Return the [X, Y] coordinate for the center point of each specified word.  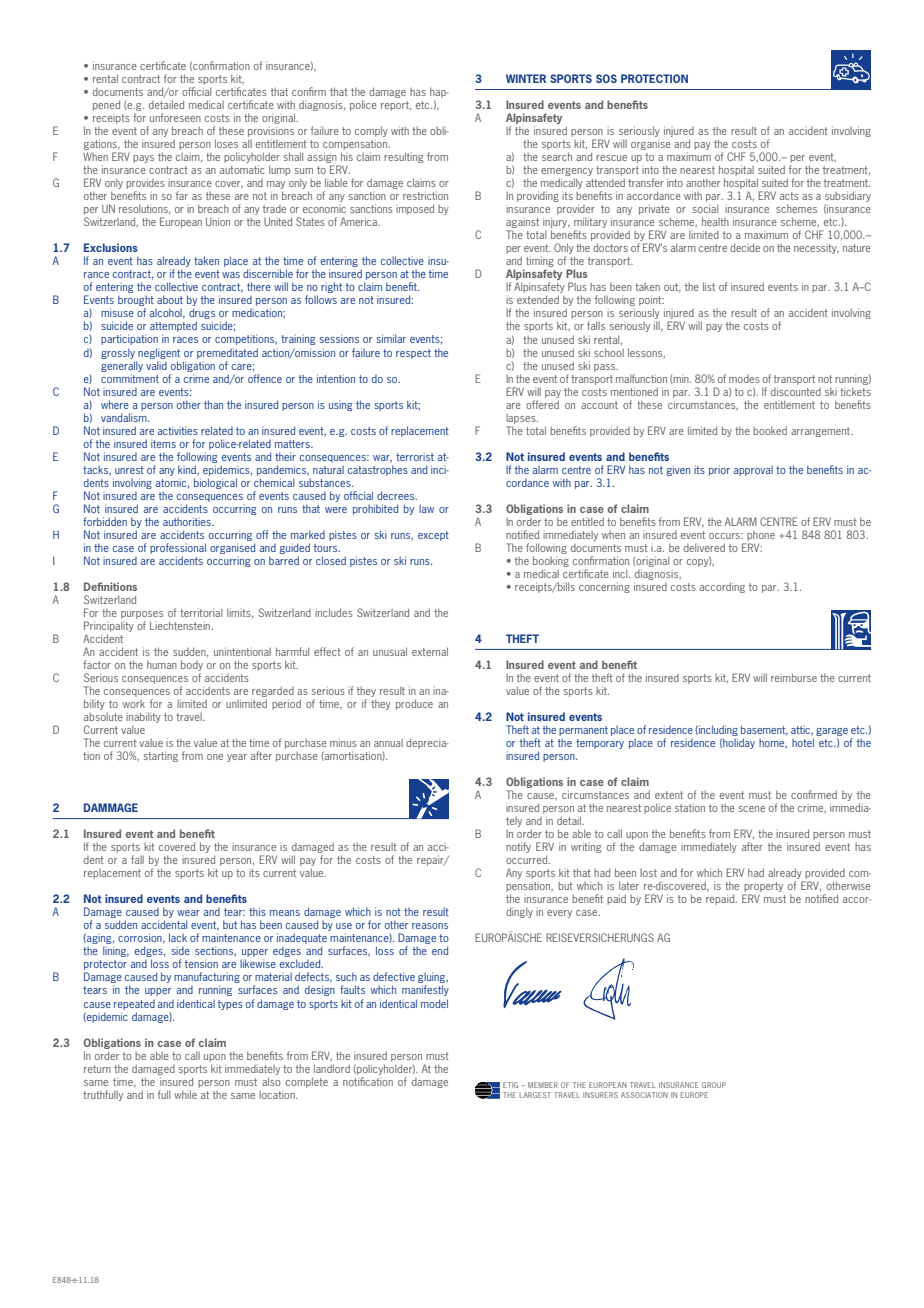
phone [761, 535]
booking [551, 561]
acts [789, 196]
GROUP [714, 1085]
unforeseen [175, 117]
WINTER [526, 78]
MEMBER [543, 1085]
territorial [201, 612]
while [185, 1094]
